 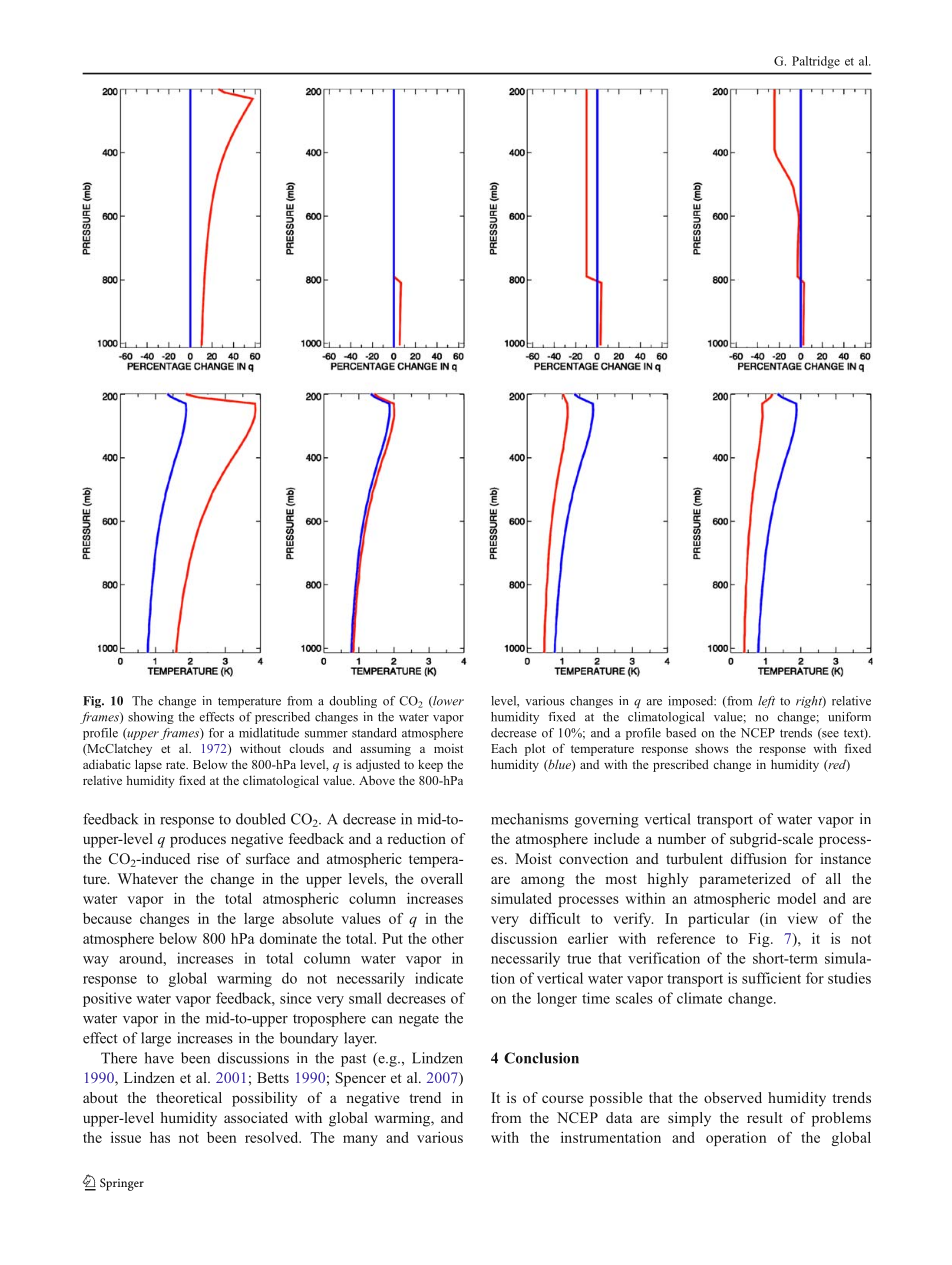 What do you see at coordinates (160, 1137) in the document?
I see `has` at bounding box center [160, 1137].
